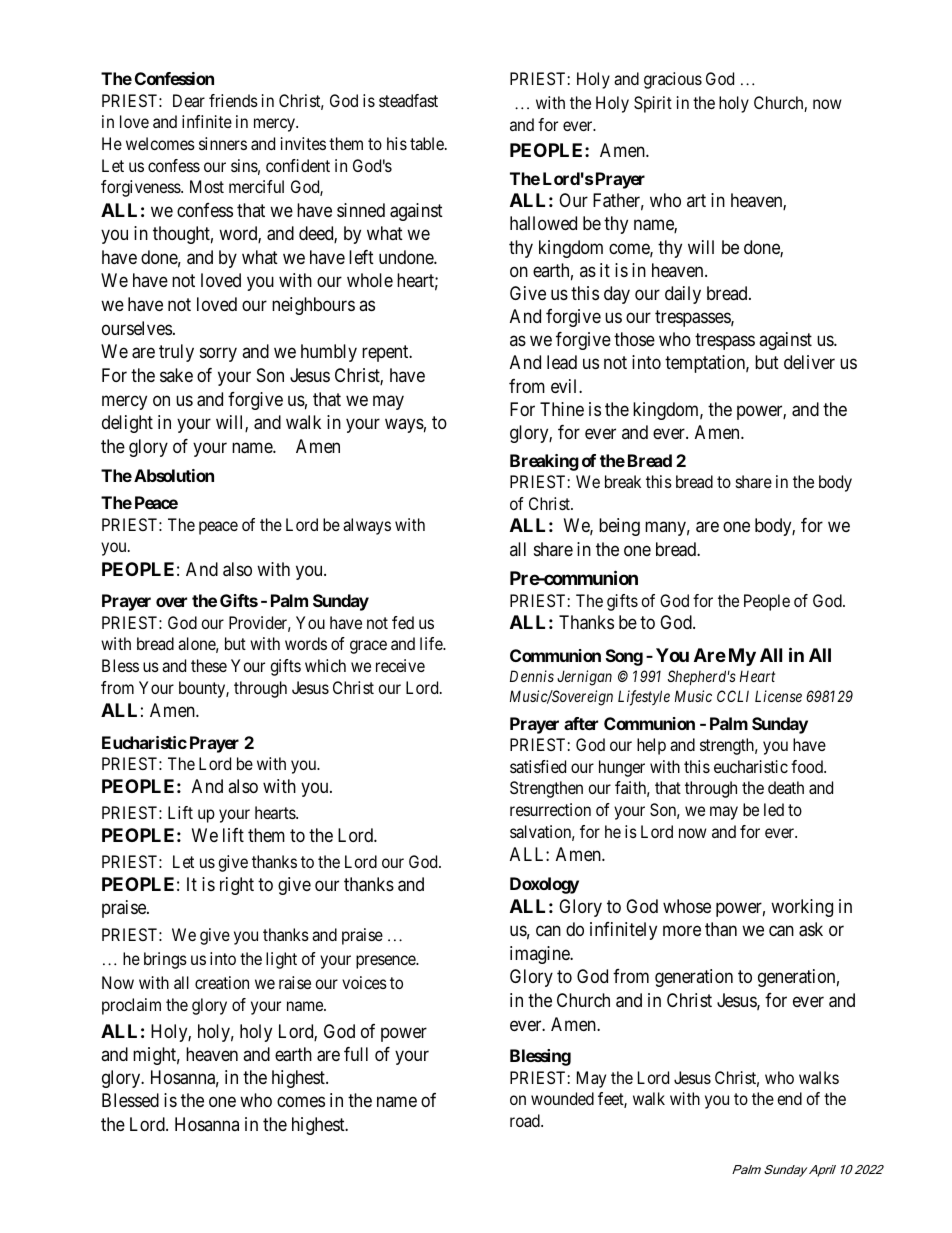 This document has height=1233, width=952. Describe the element at coordinates (673, 80) in the document. I see `gracious` at that location.
